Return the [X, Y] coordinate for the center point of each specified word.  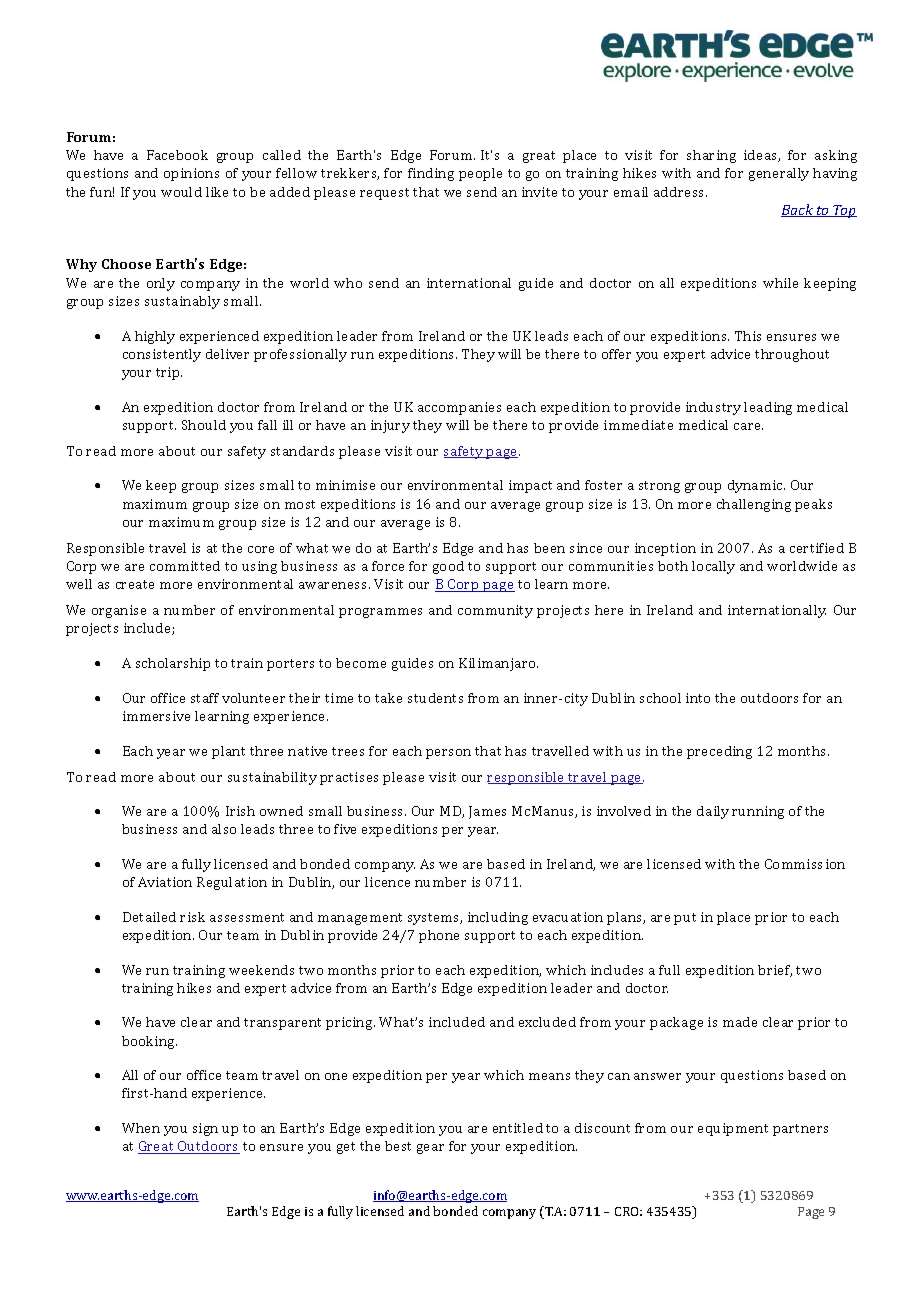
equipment [733, 1129]
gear [430, 1149]
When [141, 1128]
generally [779, 174]
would [181, 192]
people [480, 174]
